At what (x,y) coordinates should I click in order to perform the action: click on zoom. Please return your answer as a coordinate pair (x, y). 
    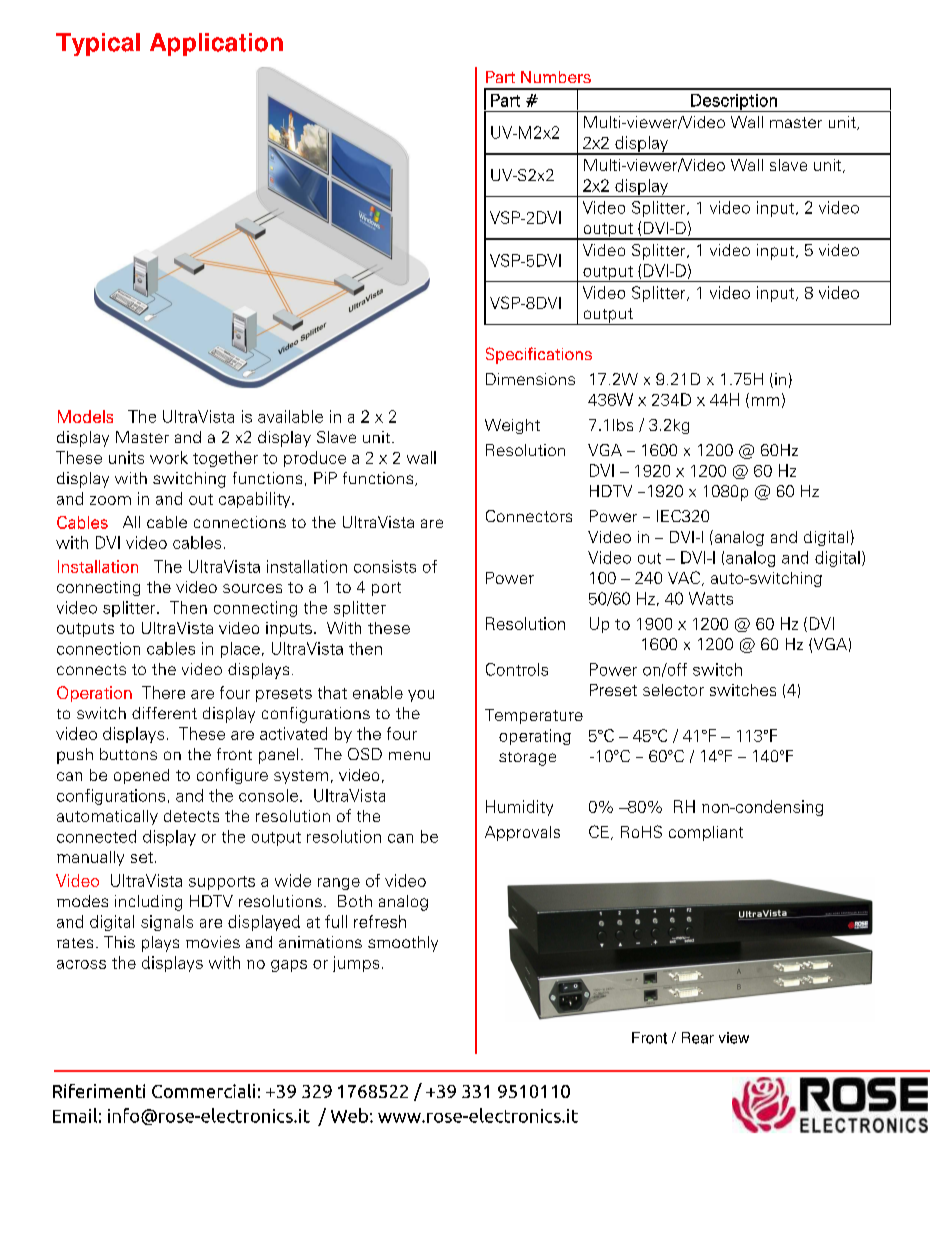
    Looking at the image, I should click on (110, 500).
